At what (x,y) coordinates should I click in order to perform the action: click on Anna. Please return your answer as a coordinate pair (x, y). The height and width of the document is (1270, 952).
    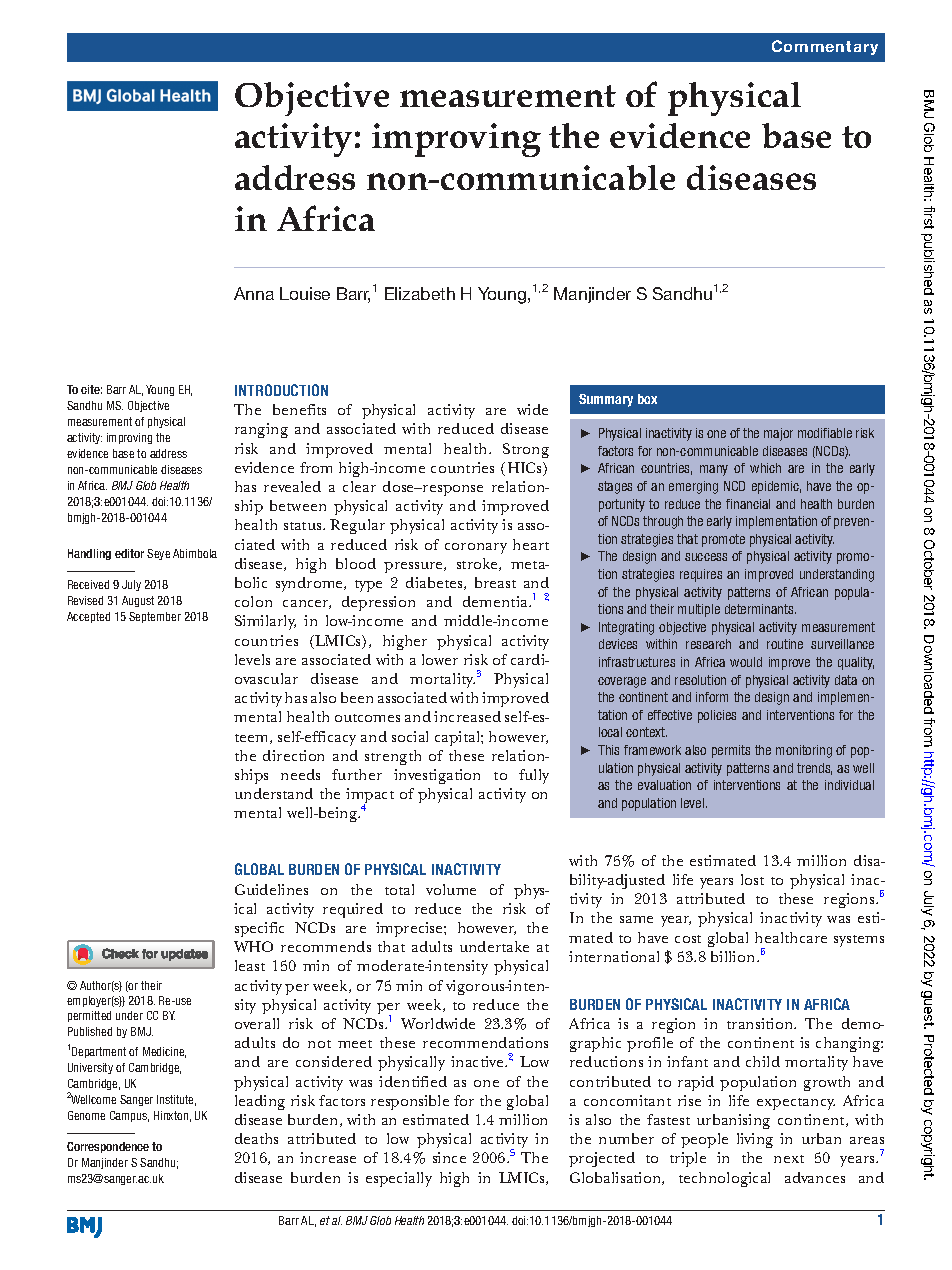
    Looking at the image, I should click on (254, 293).
